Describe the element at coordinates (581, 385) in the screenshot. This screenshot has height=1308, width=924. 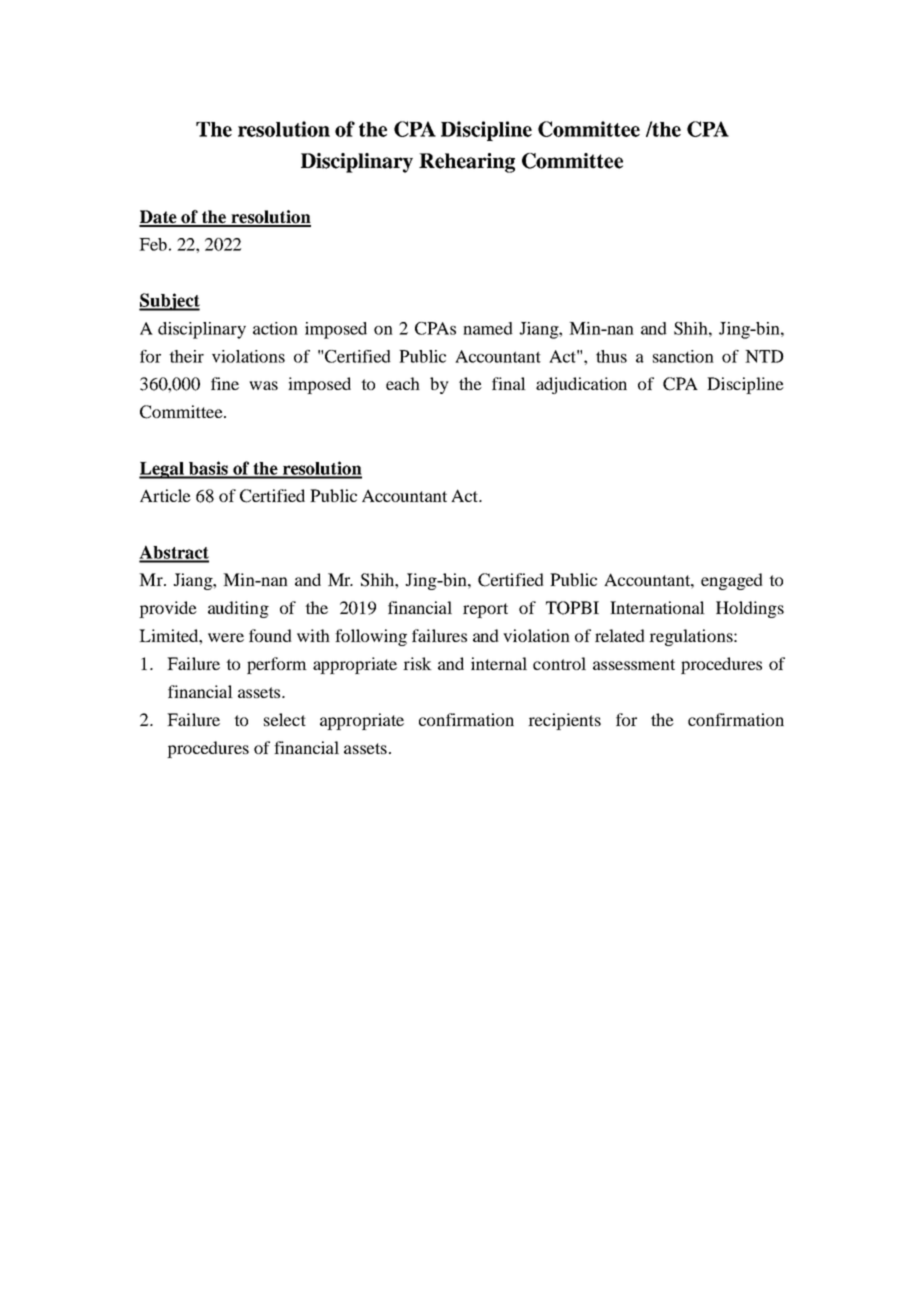
I see `adjudication` at that location.
